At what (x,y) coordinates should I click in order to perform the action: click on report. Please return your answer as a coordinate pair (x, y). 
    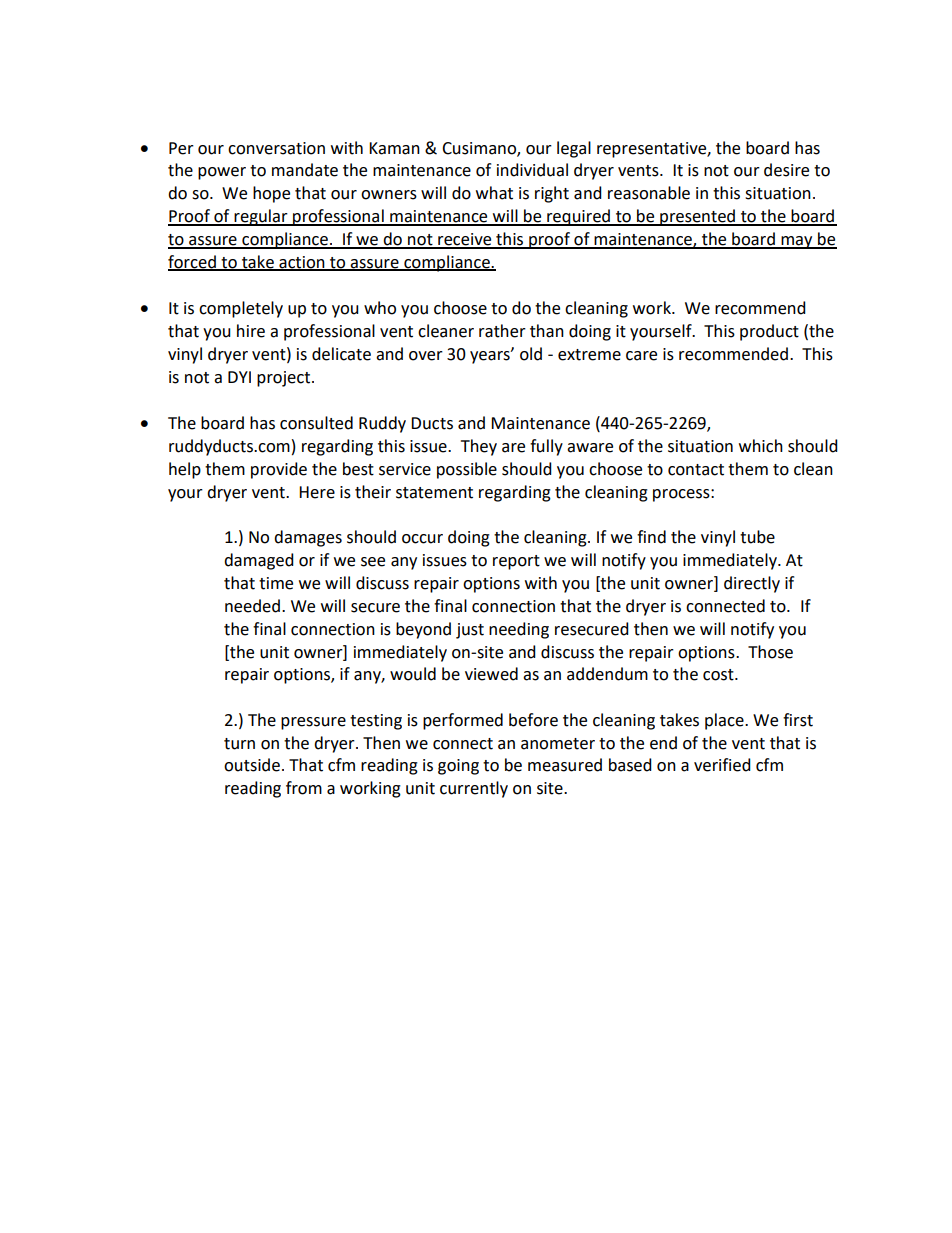
    Looking at the image, I should click on (516, 562).
